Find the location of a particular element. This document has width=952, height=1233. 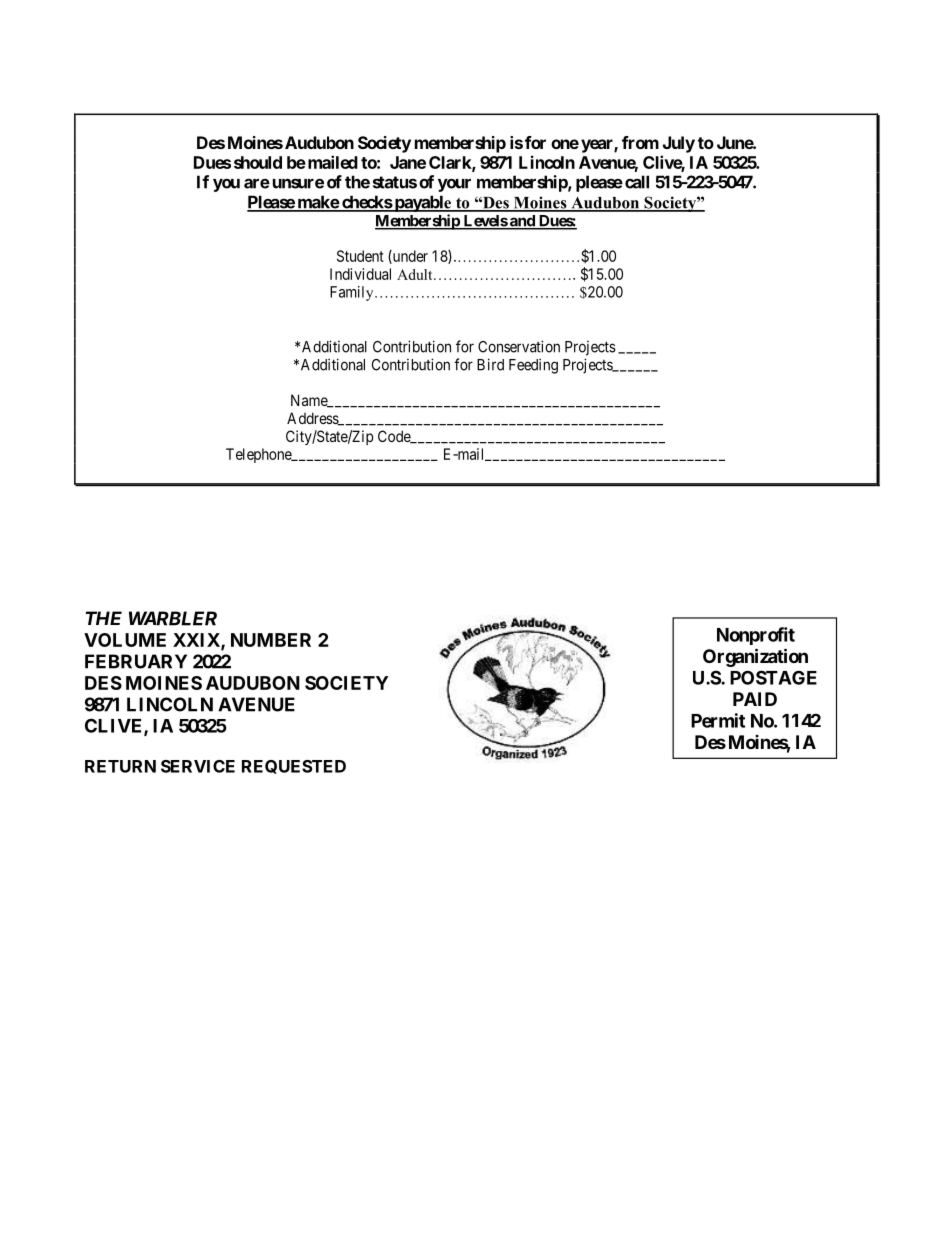

your is located at coordinates (454, 185).
